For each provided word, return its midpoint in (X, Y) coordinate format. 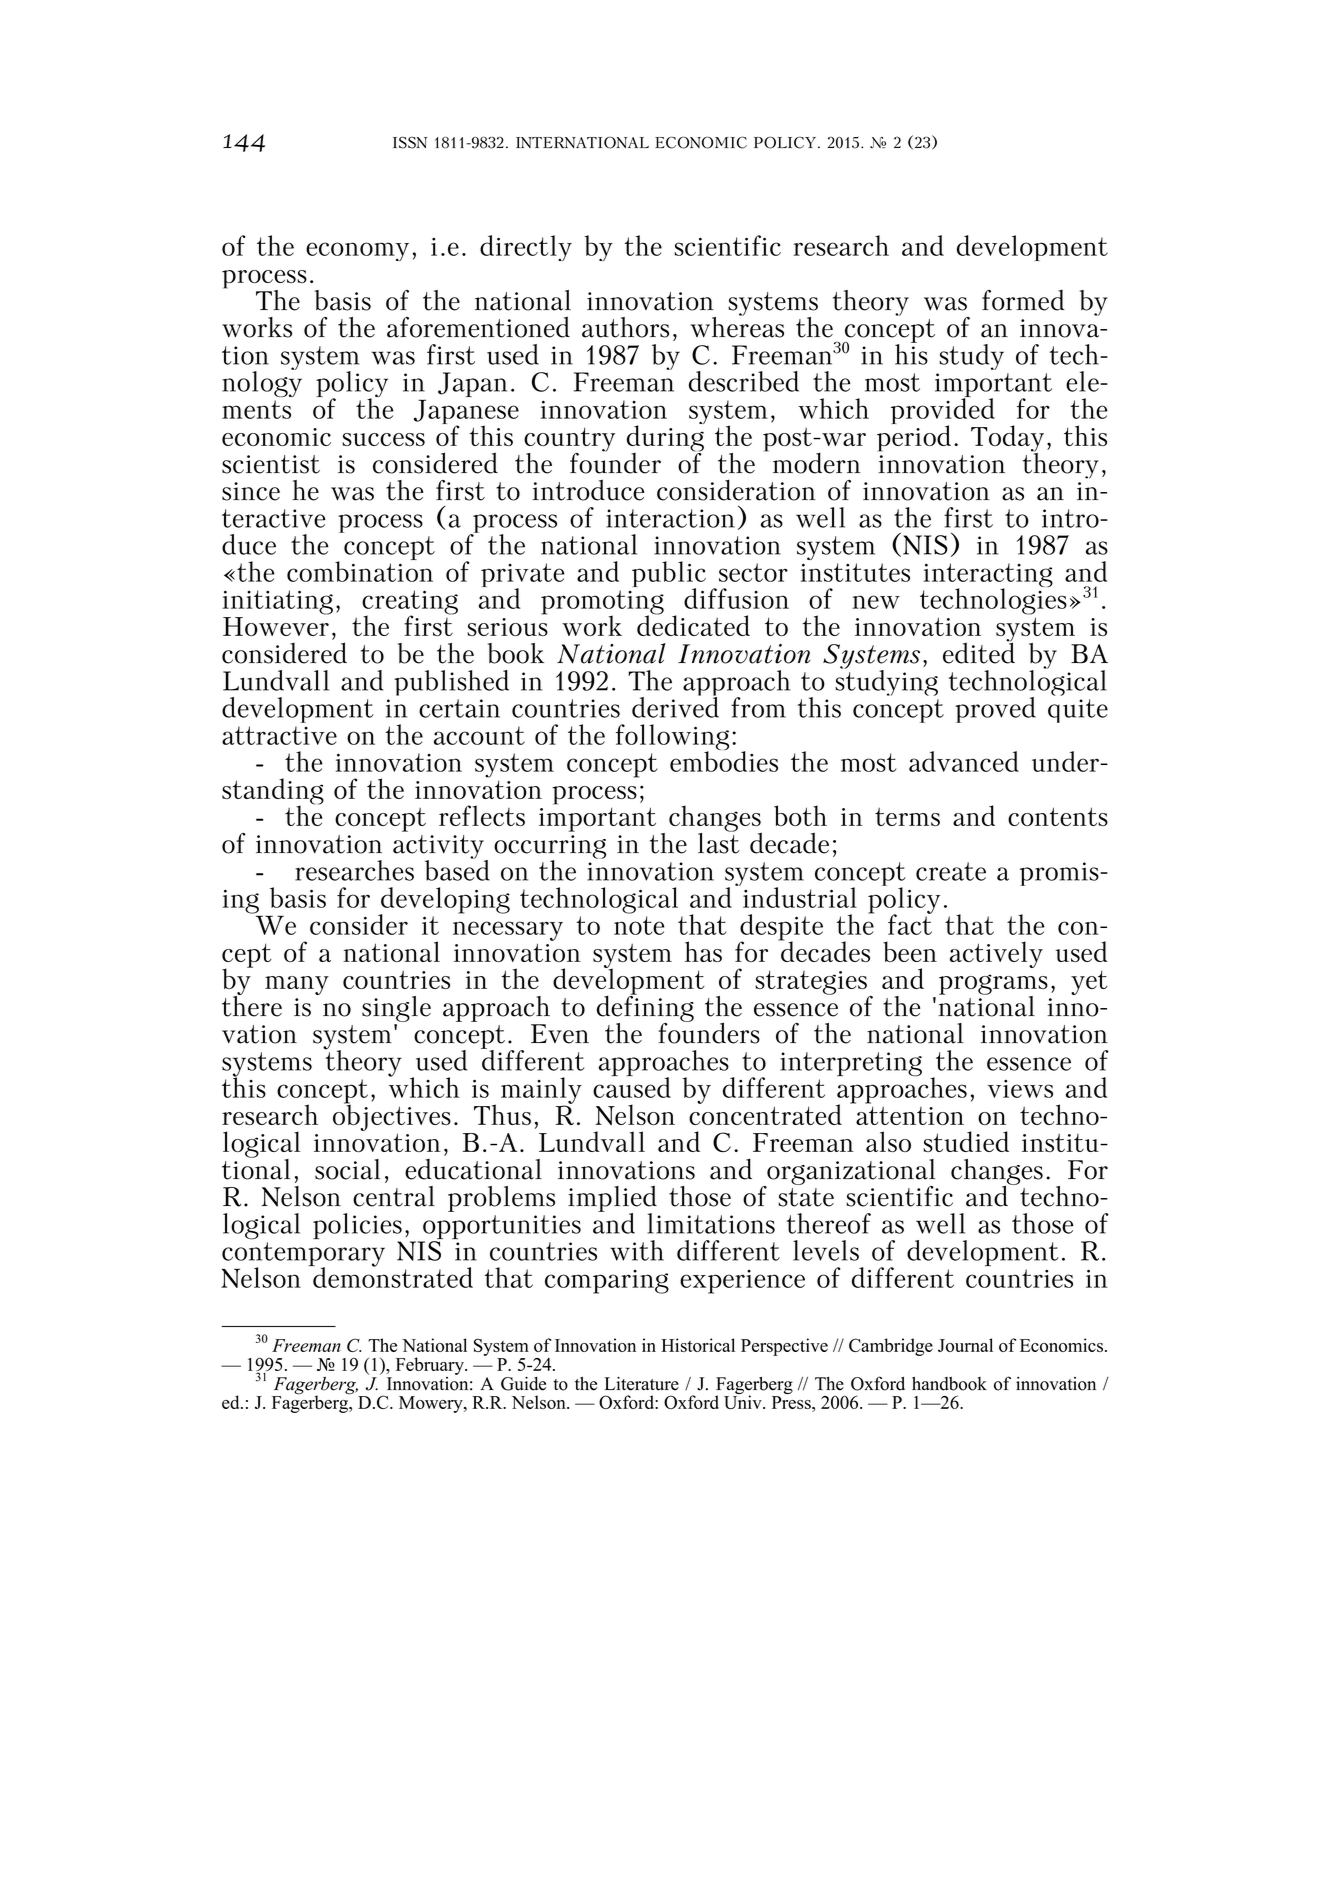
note (639, 925)
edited (979, 652)
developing (444, 901)
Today (1007, 440)
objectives (392, 1116)
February (431, 1367)
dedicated (693, 624)
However (276, 626)
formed (1023, 300)
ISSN (410, 142)
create (951, 871)
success (383, 439)
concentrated (765, 1113)
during (666, 438)
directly (526, 248)
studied (966, 1141)
